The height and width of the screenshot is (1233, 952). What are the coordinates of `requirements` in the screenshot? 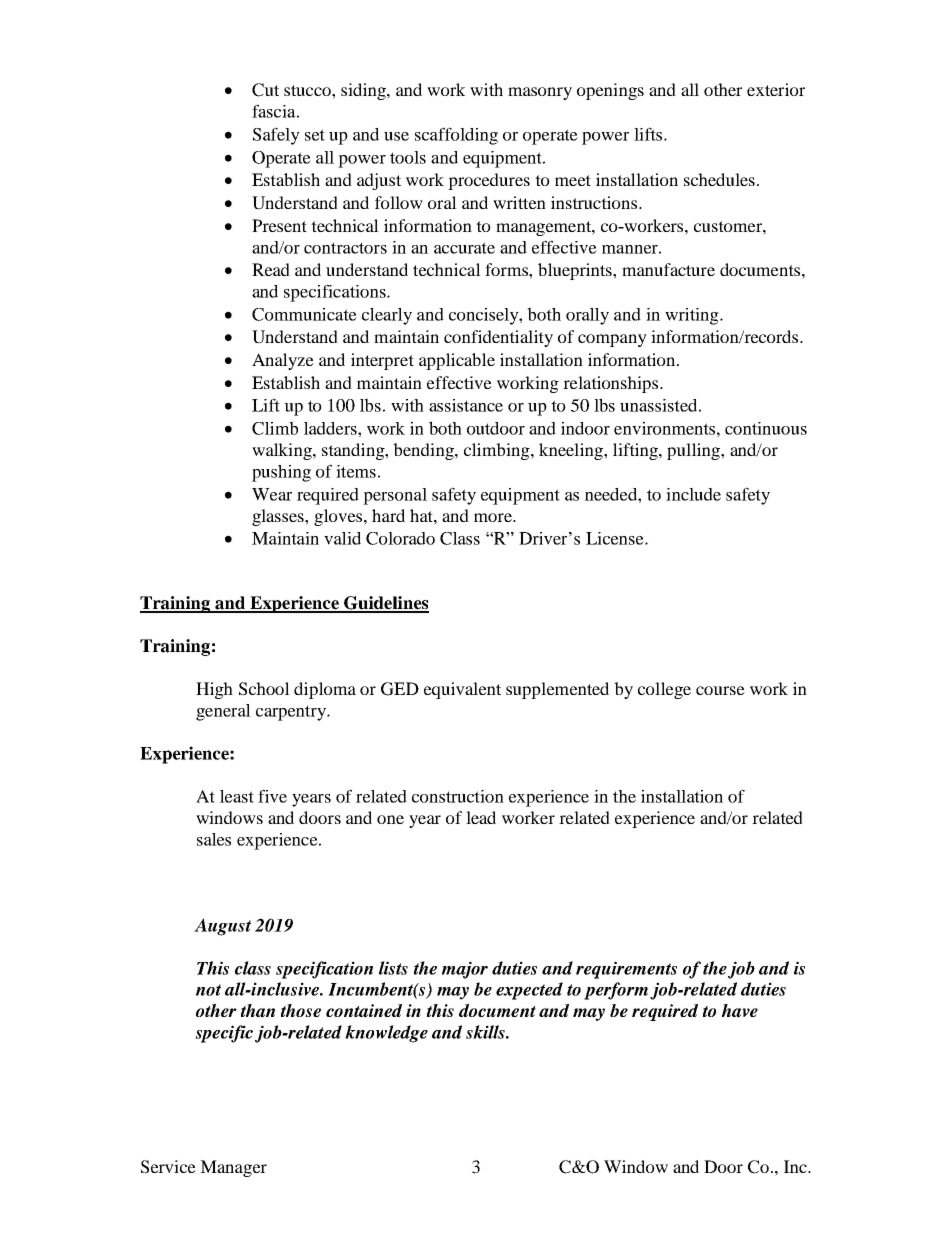 It's located at (626, 970).
